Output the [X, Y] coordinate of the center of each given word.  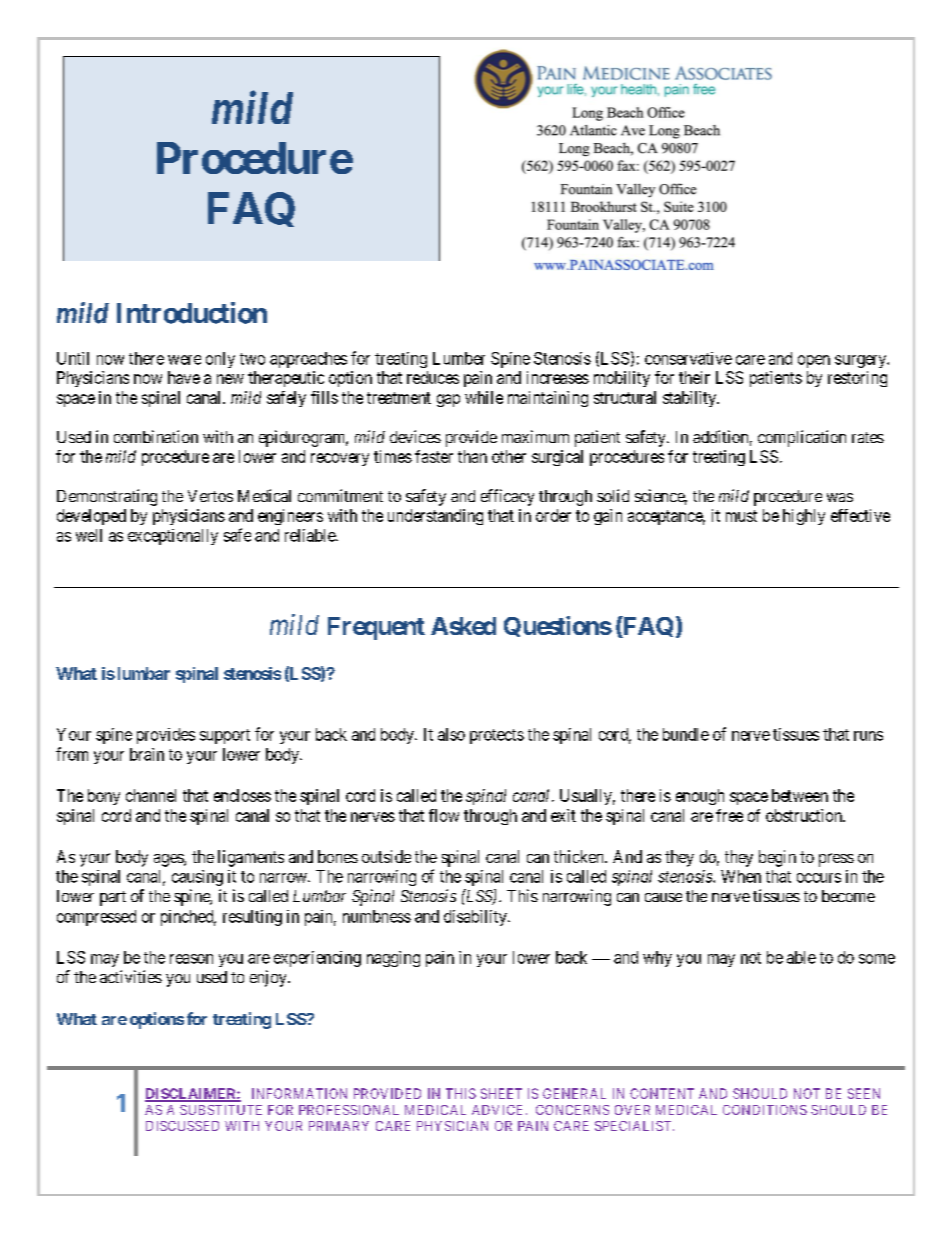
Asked [463, 626]
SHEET [501, 1093]
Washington [639, 212]
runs [868, 736]
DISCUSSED [182, 1126]
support [225, 736]
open [814, 361]
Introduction [192, 313]
